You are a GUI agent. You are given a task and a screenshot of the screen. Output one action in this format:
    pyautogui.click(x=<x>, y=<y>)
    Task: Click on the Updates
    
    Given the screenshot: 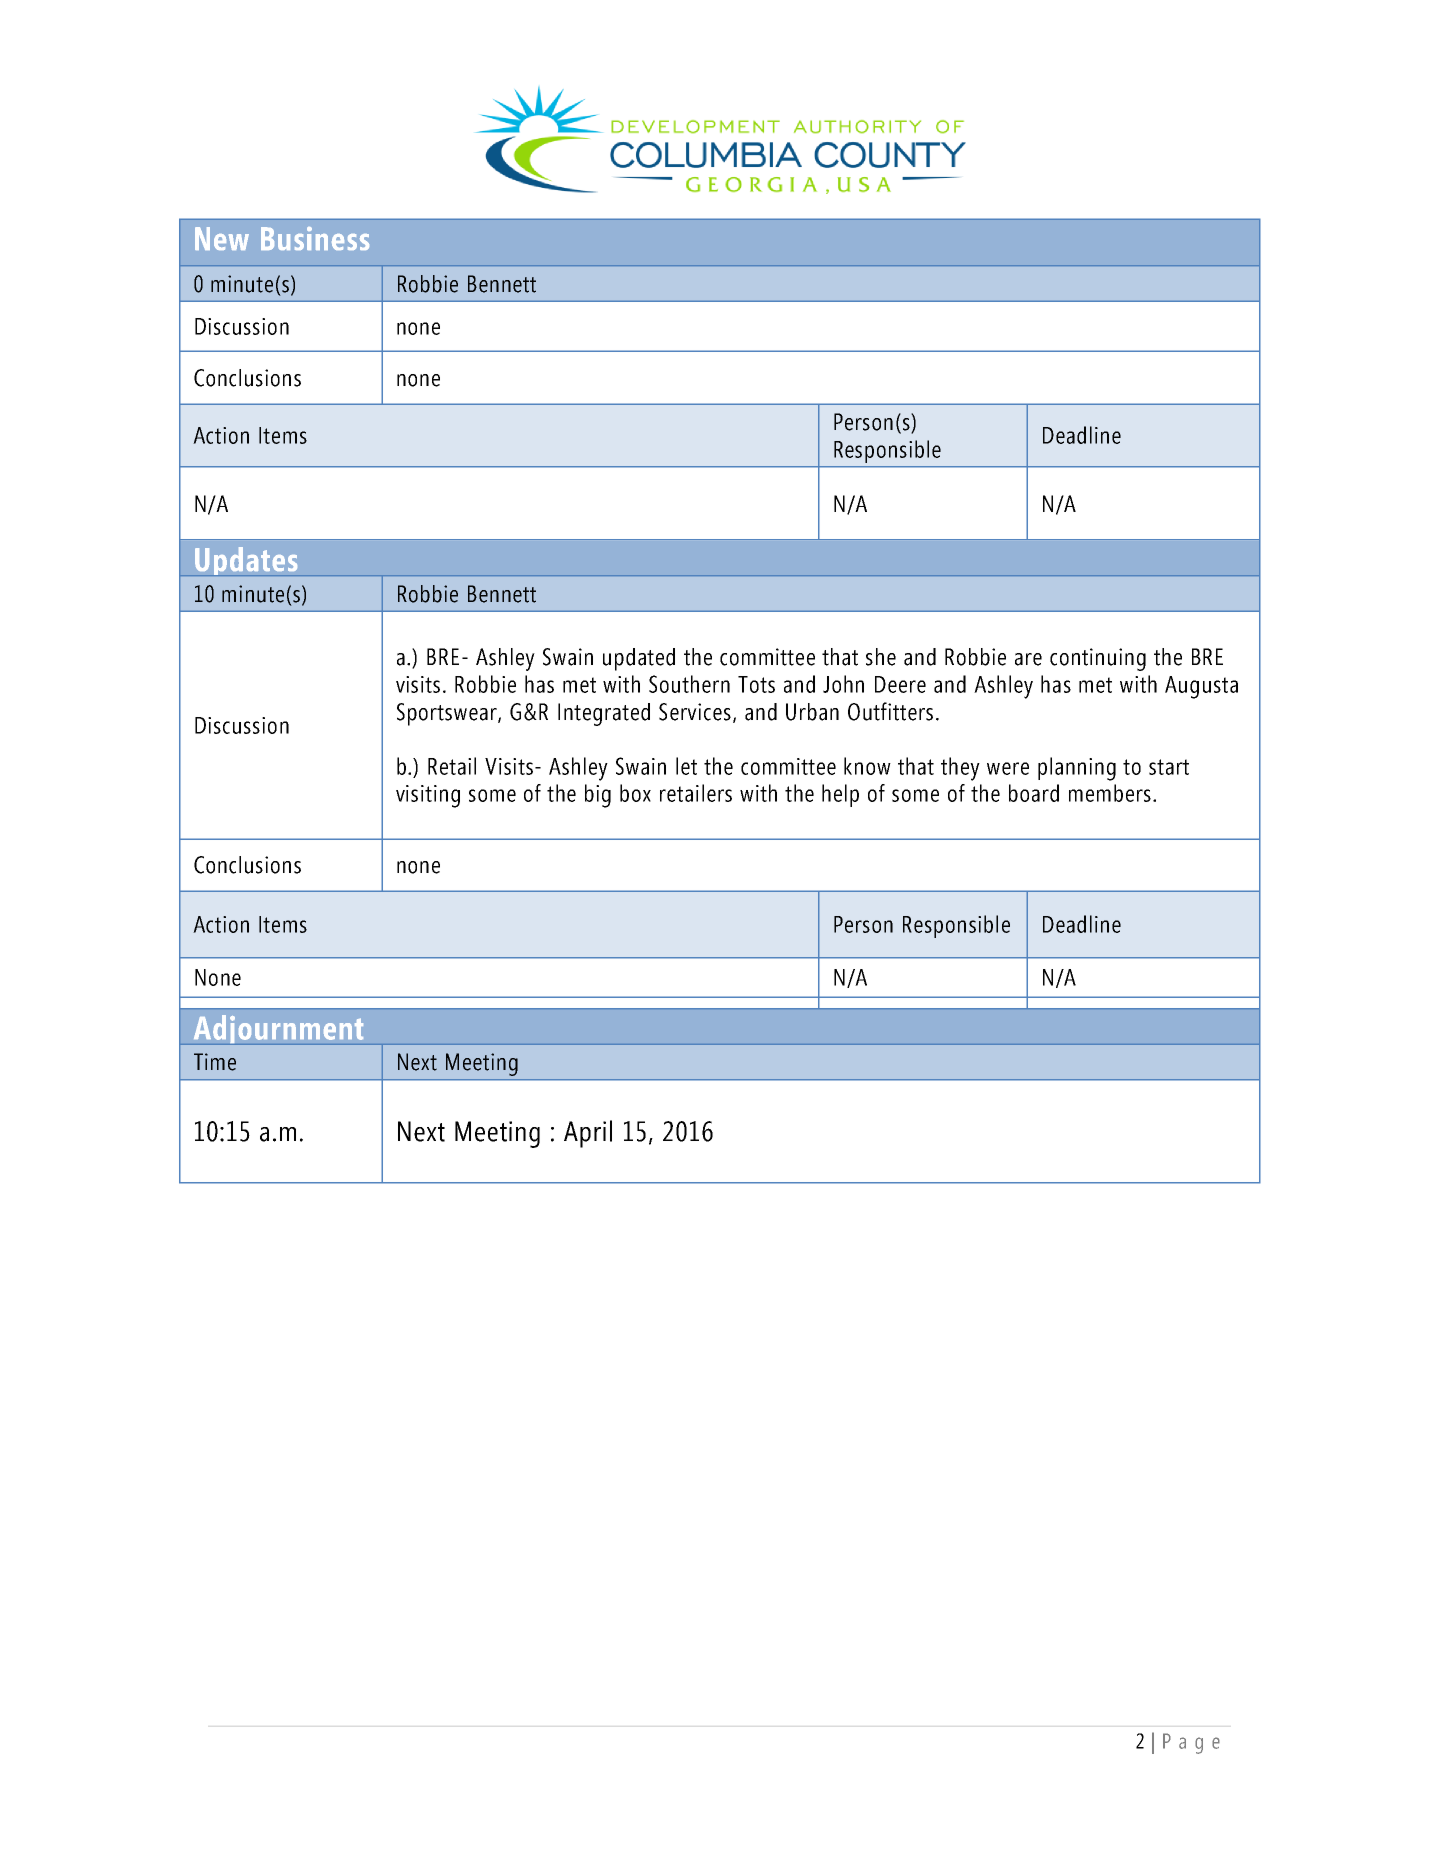 What is the action you would take?
    pyautogui.click(x=246, y=561)
